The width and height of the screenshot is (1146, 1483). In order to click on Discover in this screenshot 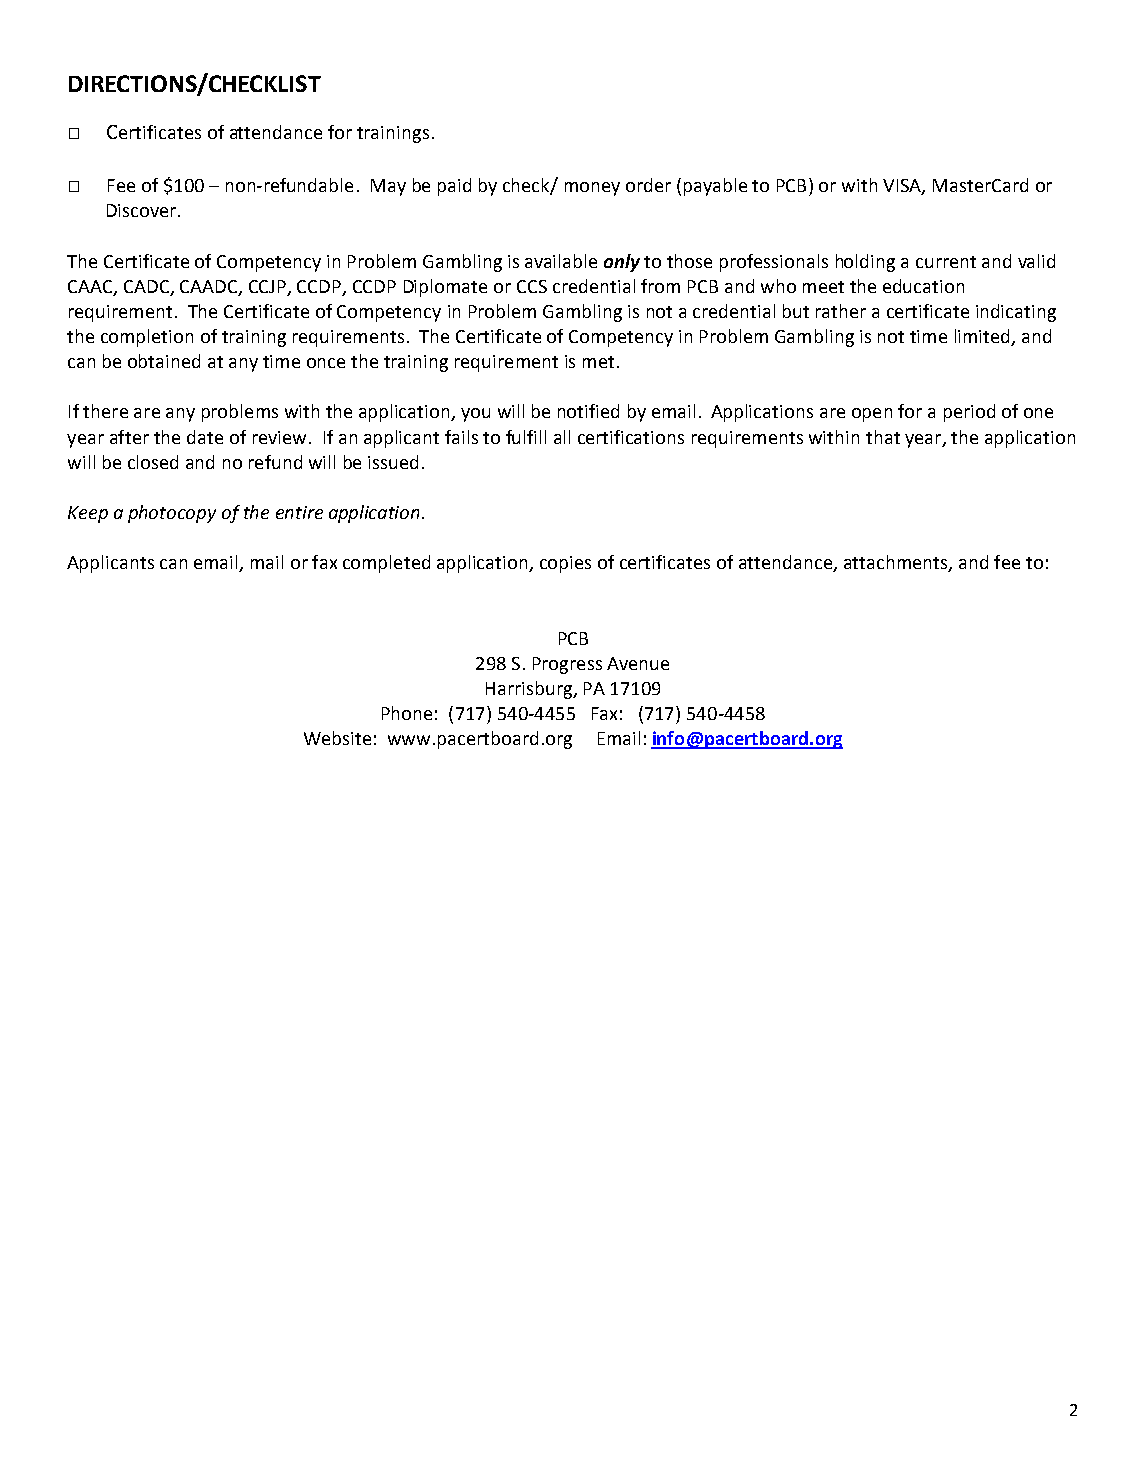, I will do `click(141, 210)`.
